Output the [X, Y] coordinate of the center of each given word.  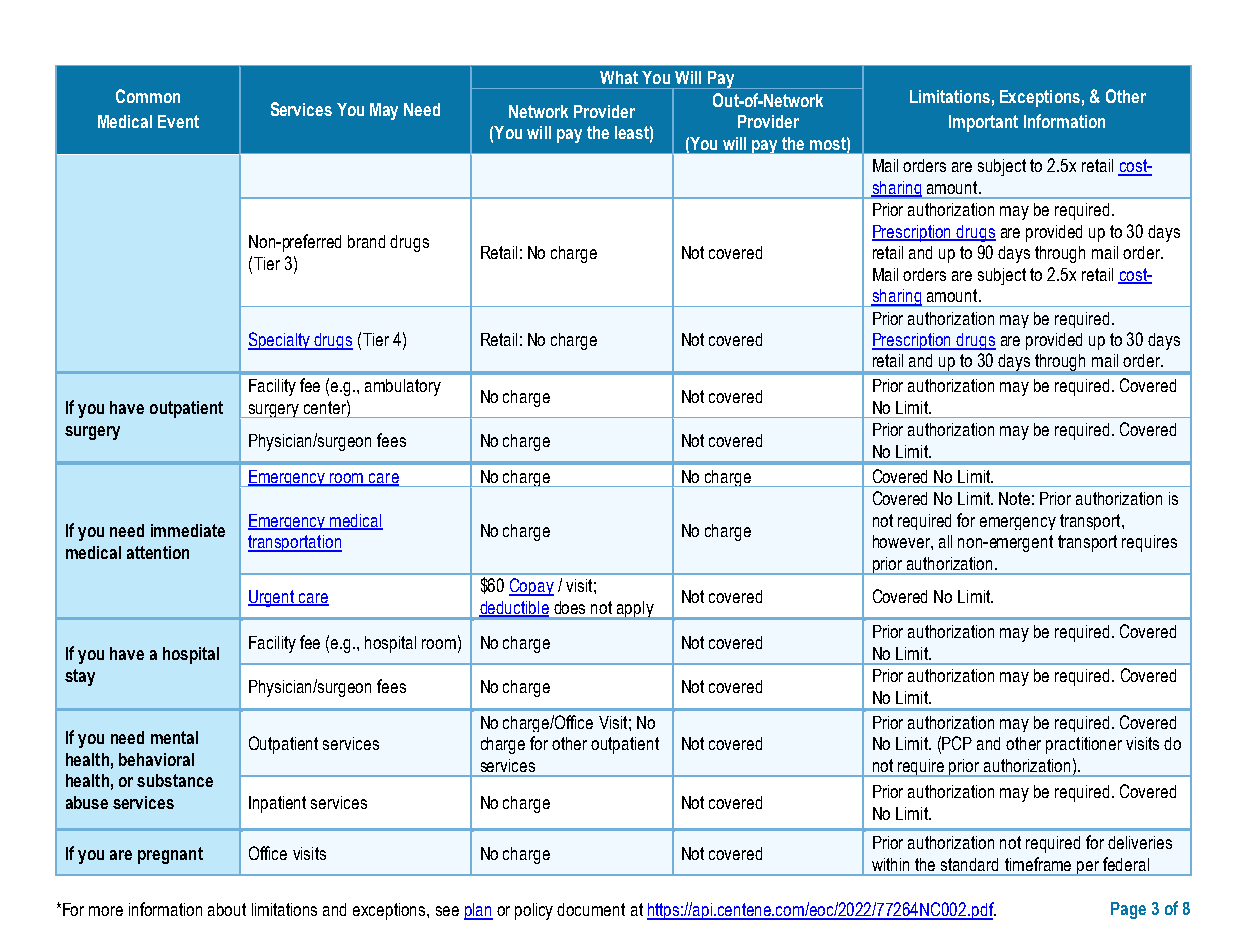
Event [178, 121]
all [945, 541]
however [902, 541]
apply [635, 610]
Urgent [272, 598]
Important [983, 123]
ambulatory [403, 387]
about [227, 909]
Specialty [280, 341]
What [619, 77]
